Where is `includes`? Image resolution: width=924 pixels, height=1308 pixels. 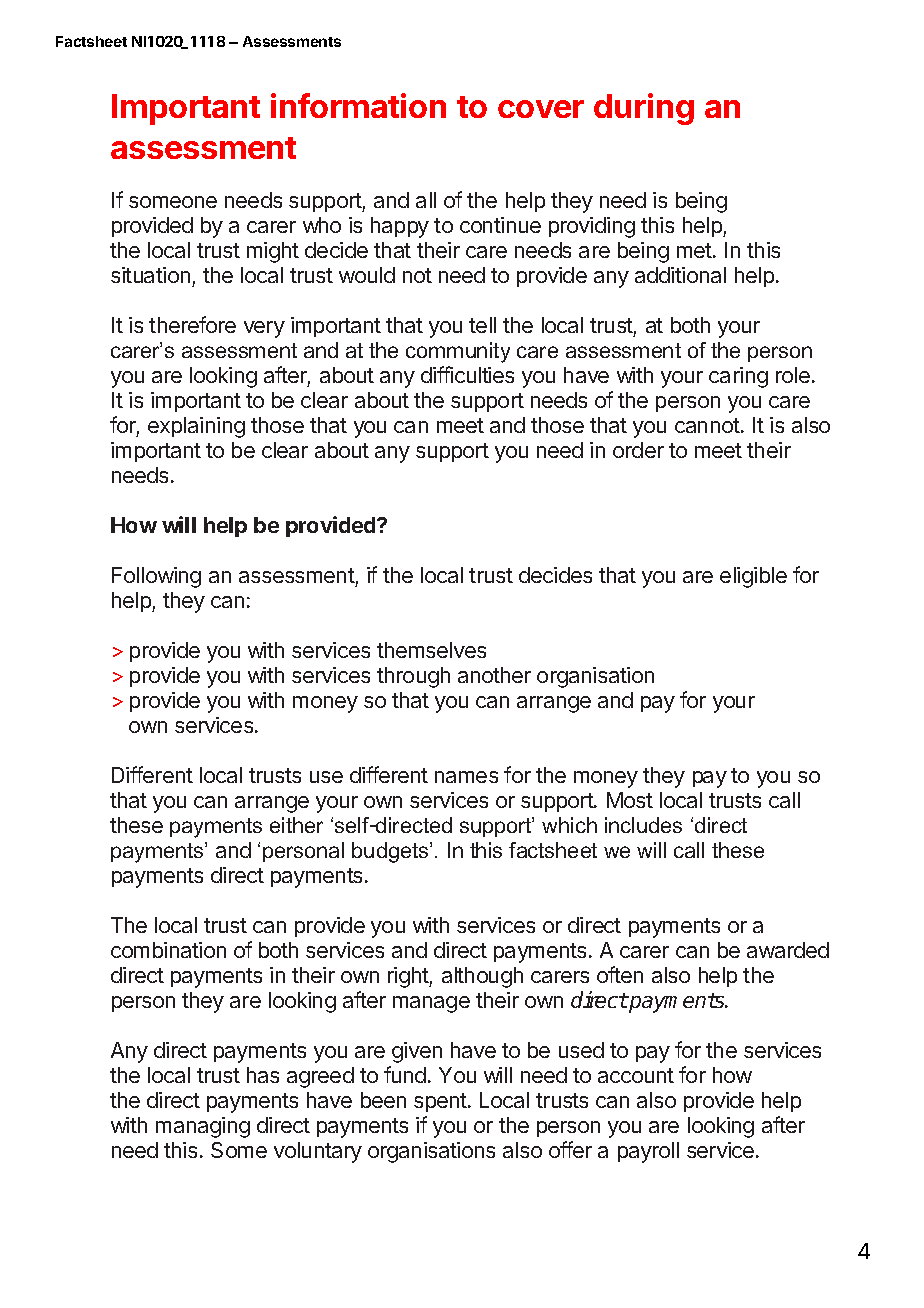 includes is located at coordinates (643, 825).
